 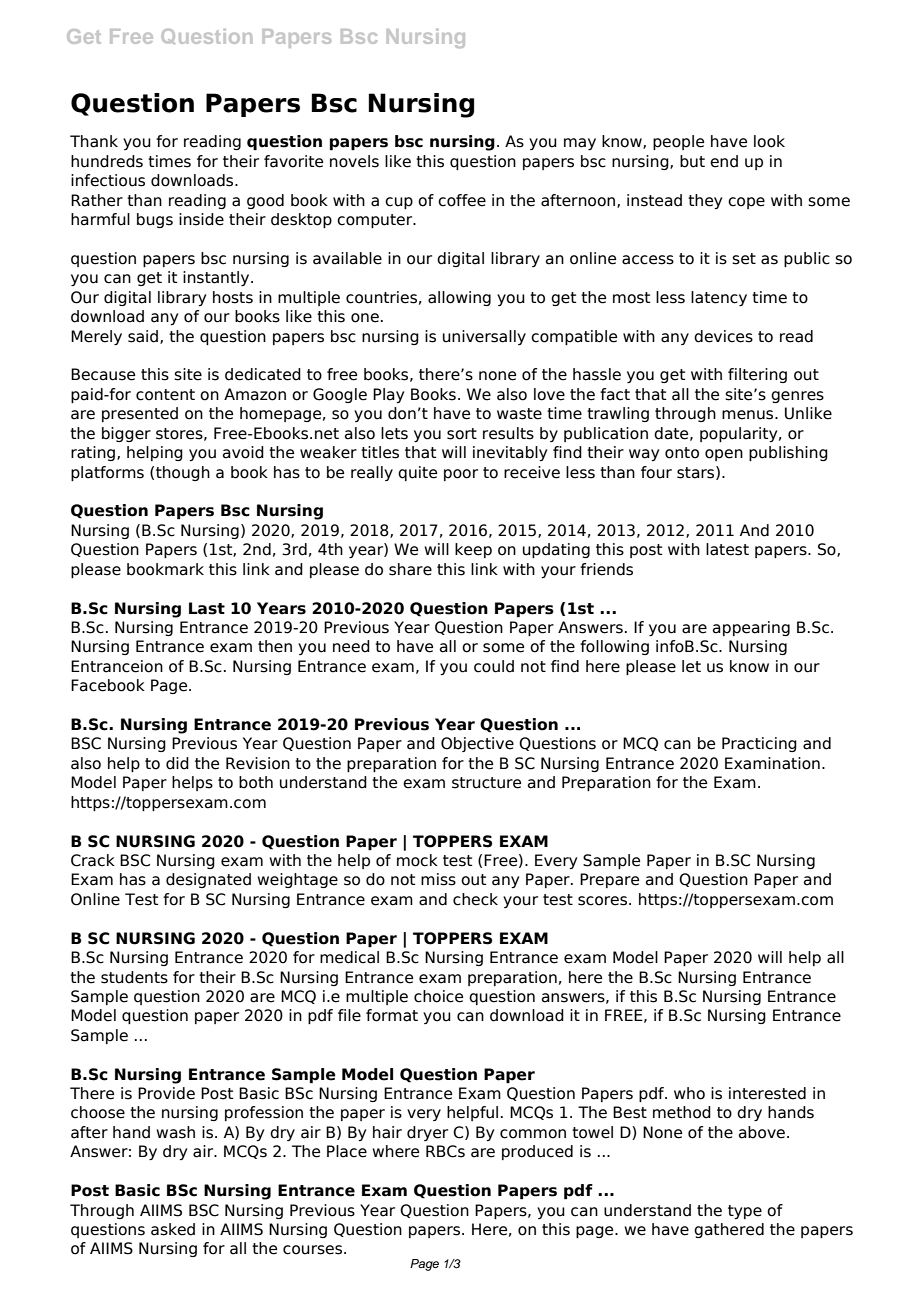 What do you see at coordinates (486, 783) in the document?
I see `structure` at bounding box center [486, 783].
